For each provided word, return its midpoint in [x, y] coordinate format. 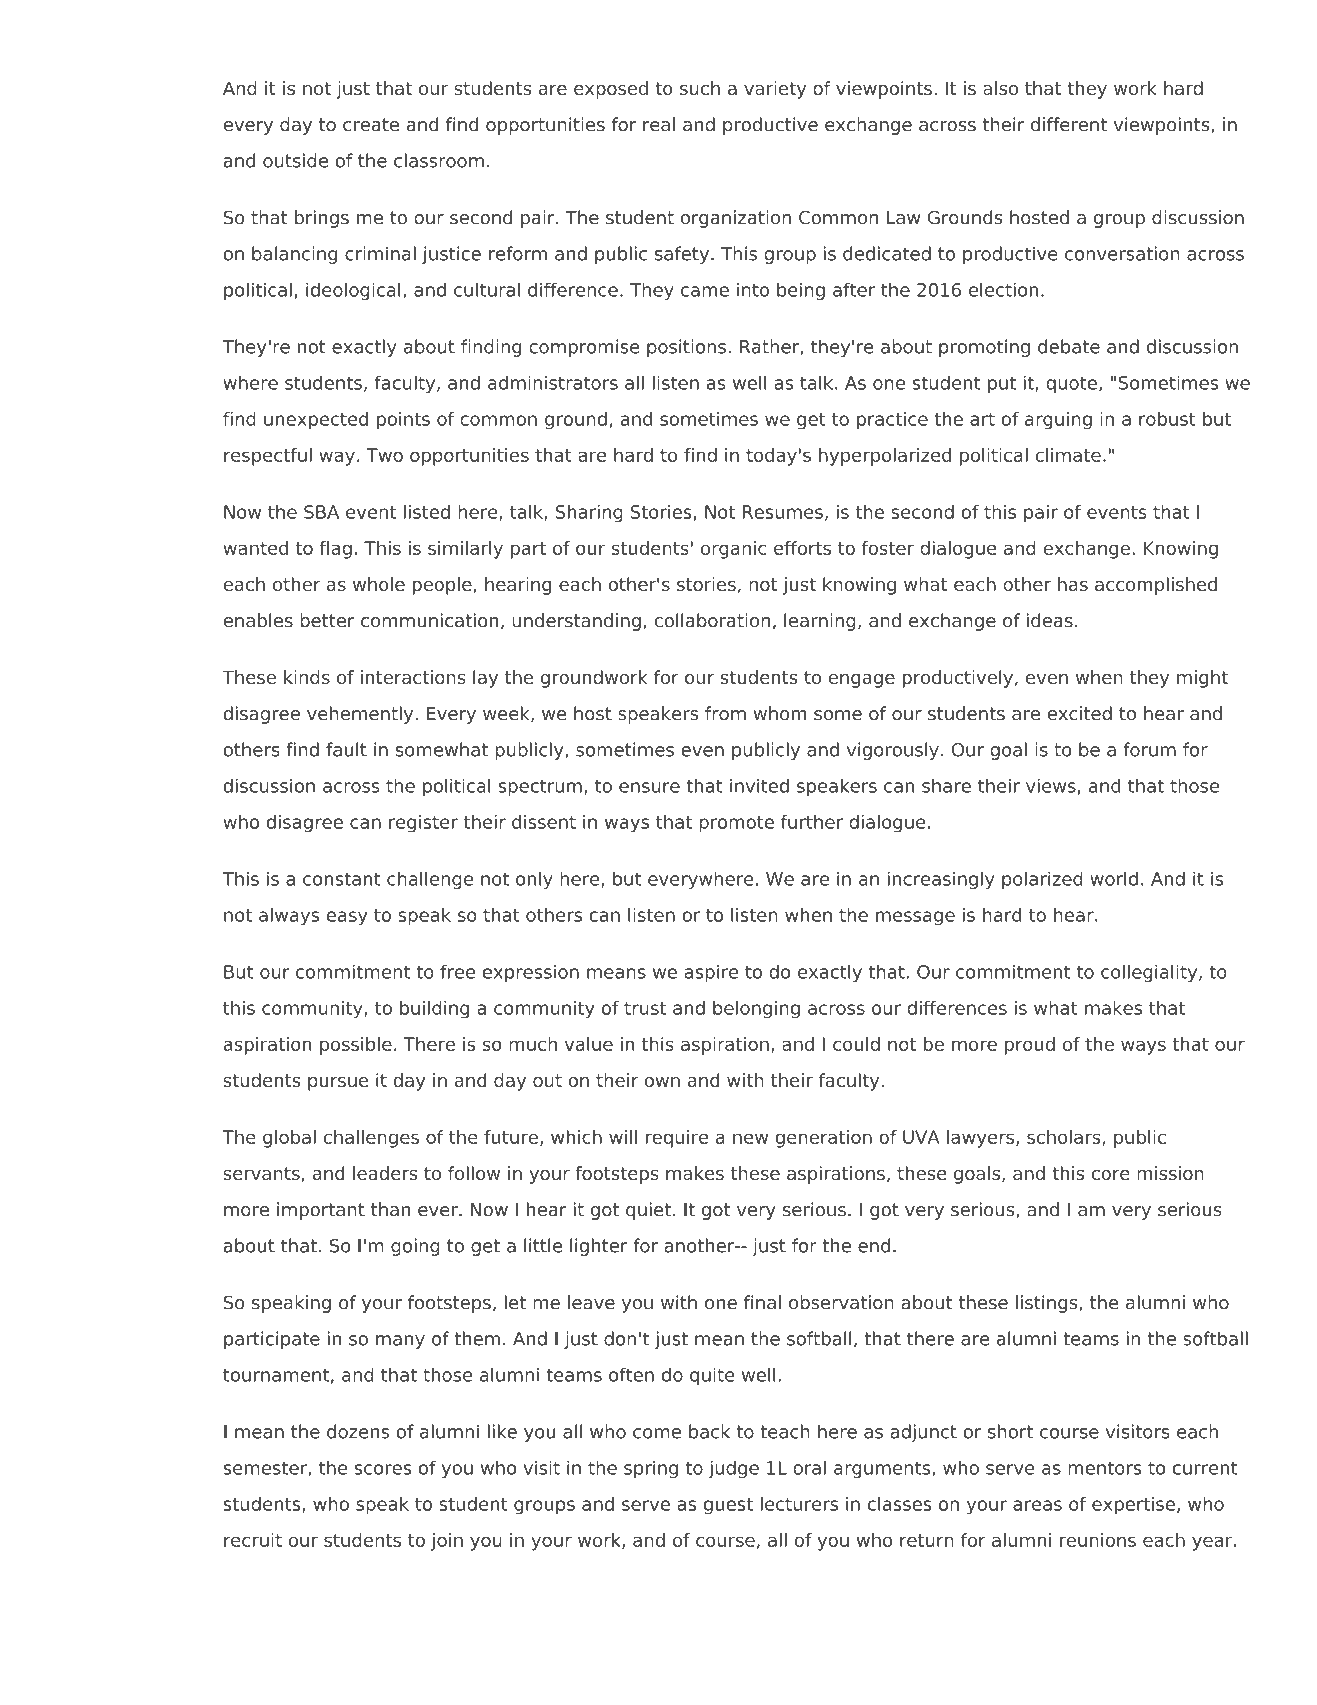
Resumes [783, 512]
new [750, 1138]
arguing [1058, 421]
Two [384, 455]
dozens [358, 1431]
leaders [385, 1173]
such [700, 88]
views [1051, 785]
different [1069, 124]
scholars [1065, 1138]
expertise [1133, 1506]
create [371, 125]
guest [728, 1506]
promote [736, 824]
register [423, 824]
